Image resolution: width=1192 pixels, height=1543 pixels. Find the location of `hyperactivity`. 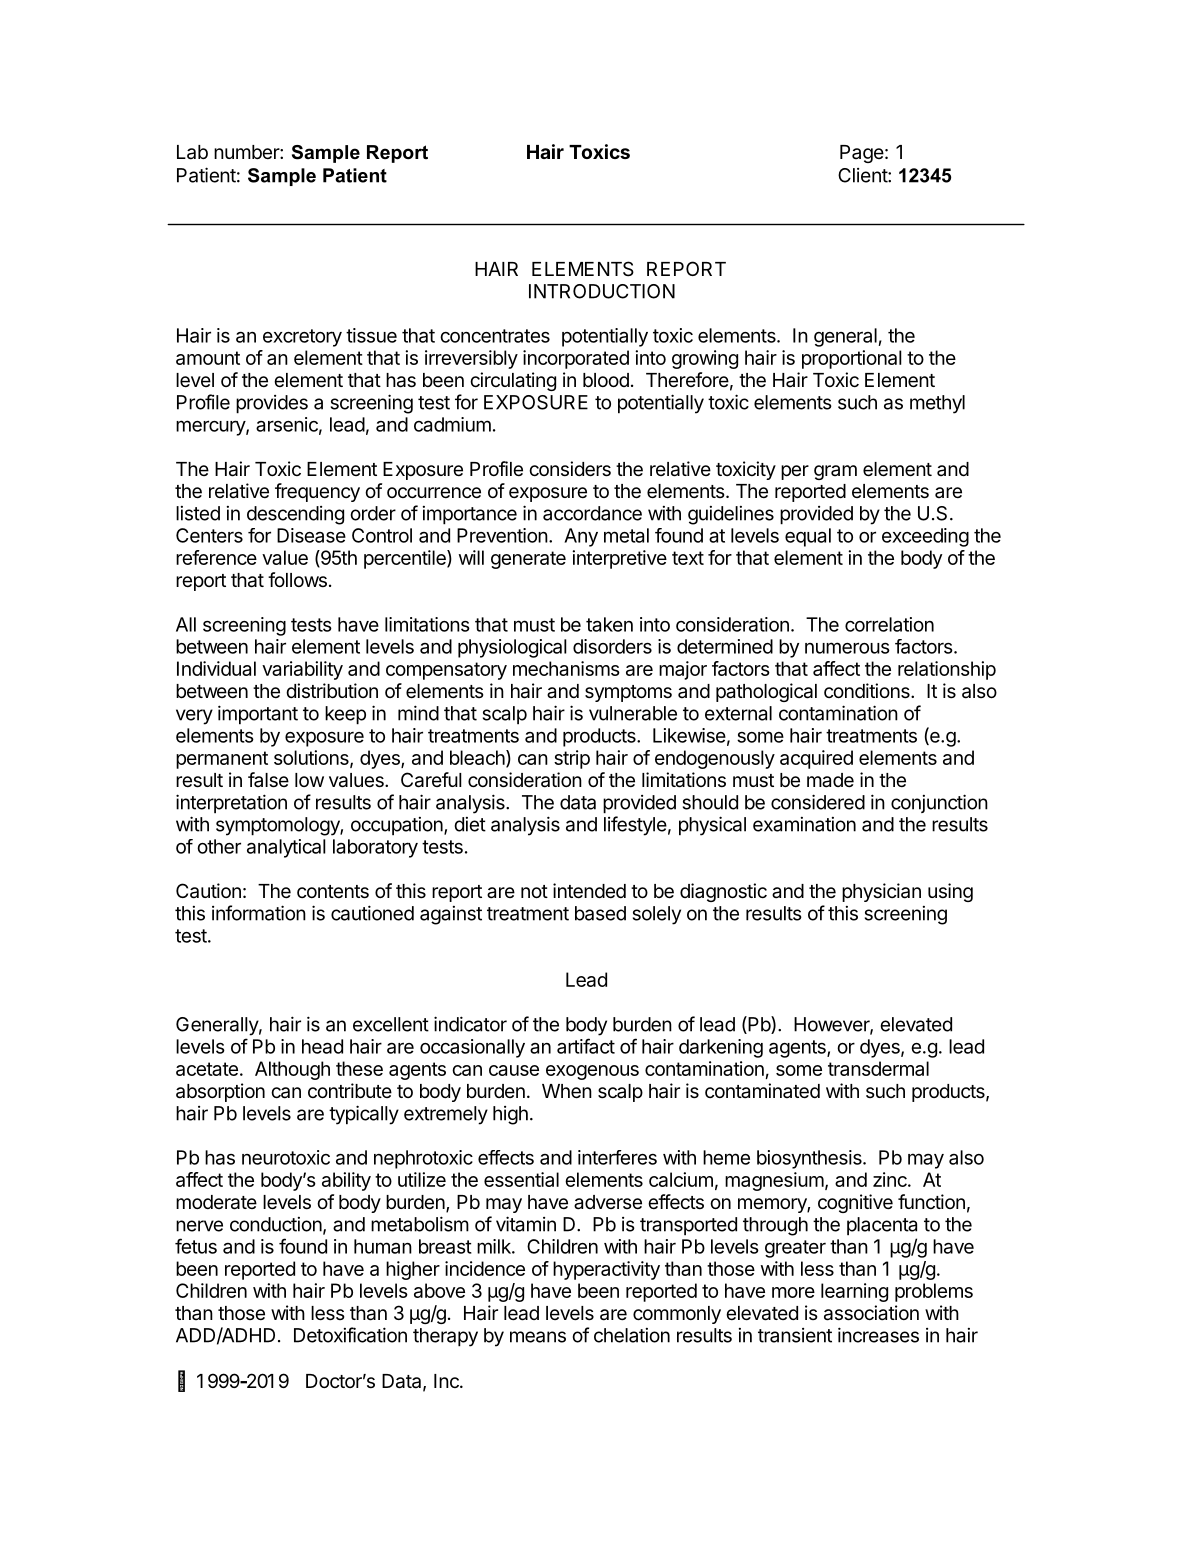

hyperactivity is located at coordinates (606, 1270).
